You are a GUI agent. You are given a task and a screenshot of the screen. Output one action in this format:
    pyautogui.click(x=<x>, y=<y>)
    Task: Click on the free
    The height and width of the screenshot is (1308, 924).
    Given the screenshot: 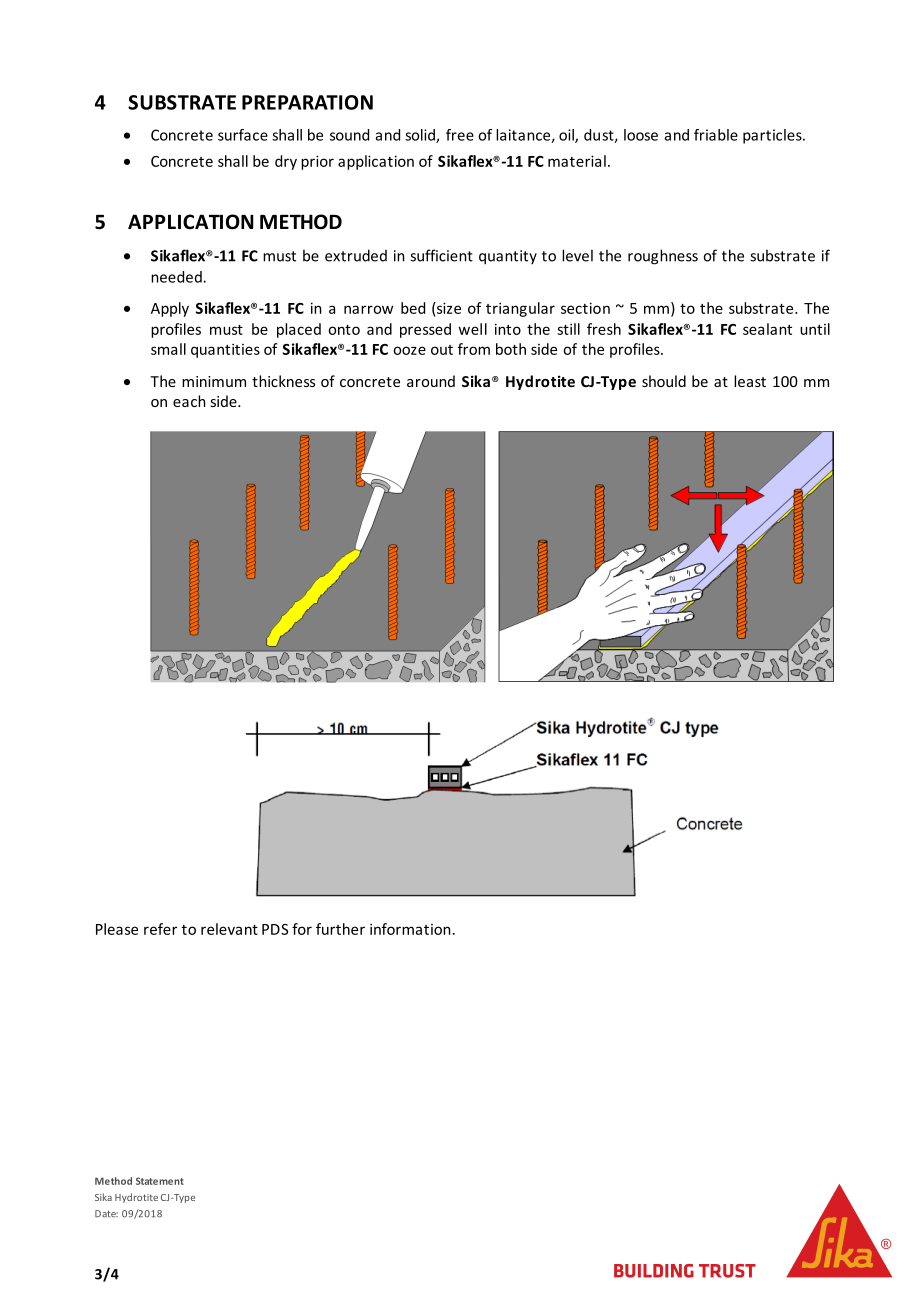 What is the action you would take?
    pyautogui.click(x=460, y=135)
